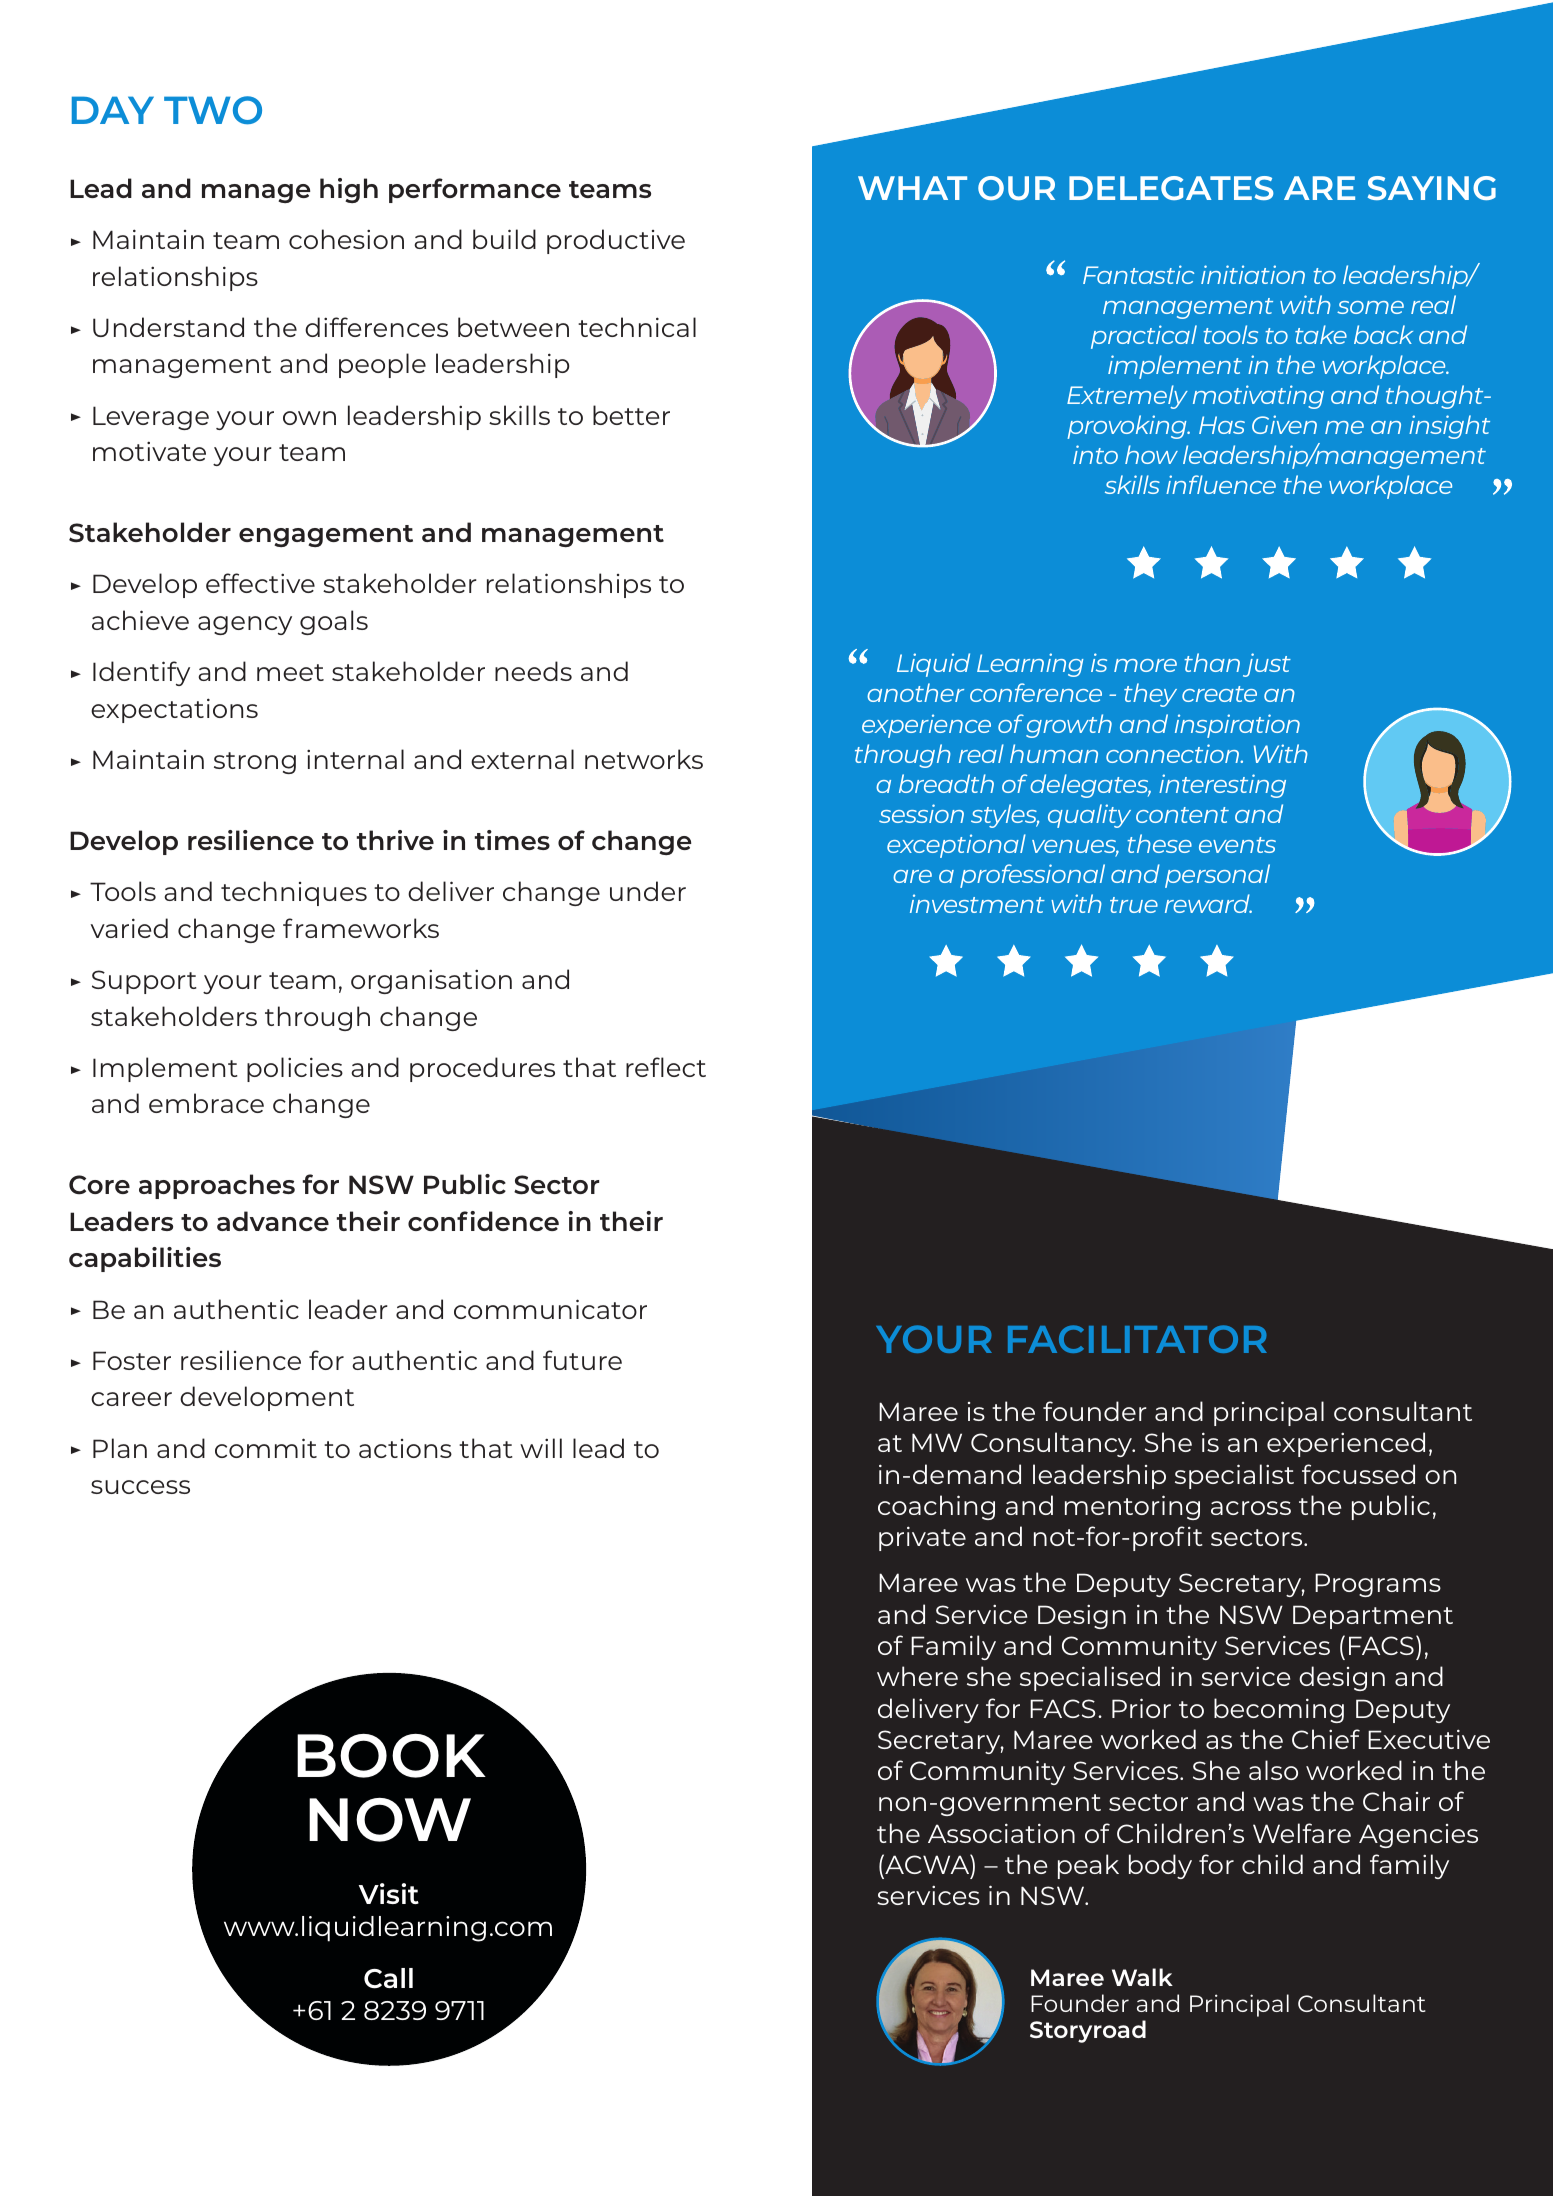  I want to click on reward, so click(1208, 903).
